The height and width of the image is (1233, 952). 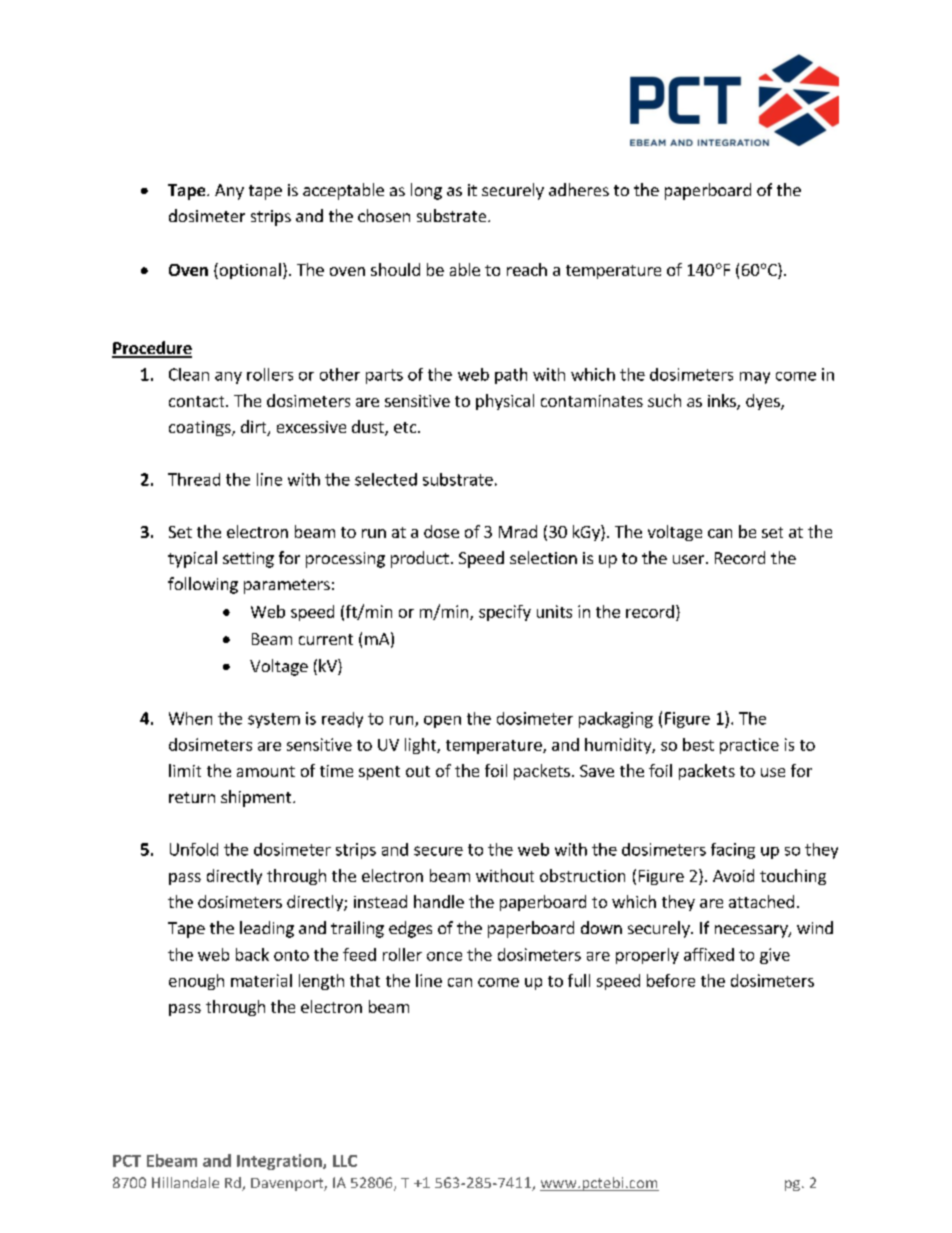 What do you see at coordinates (579, 189) in the image?
I see `adheres` at bounding box center [579, 189].
